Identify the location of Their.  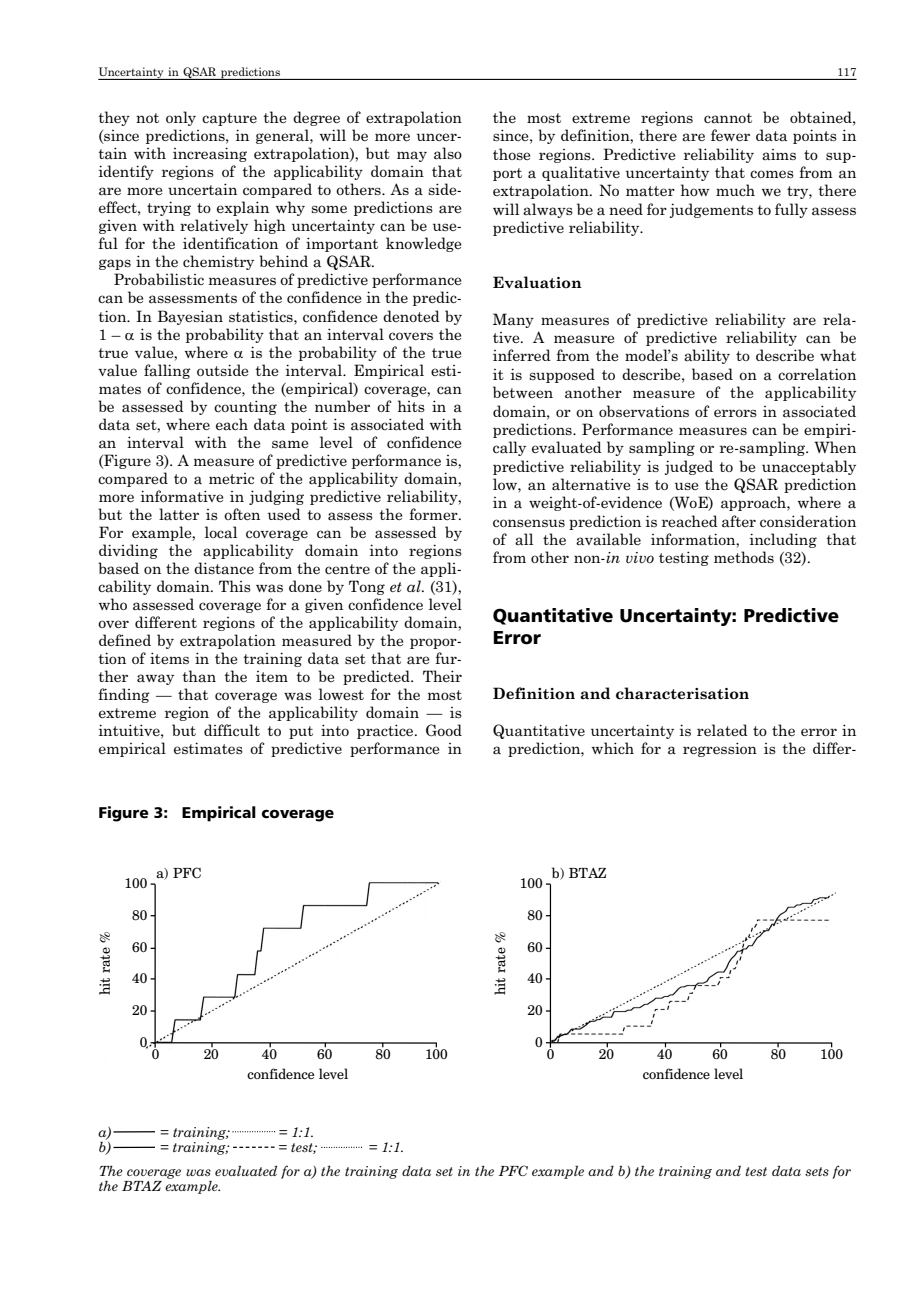
(442, 676).
